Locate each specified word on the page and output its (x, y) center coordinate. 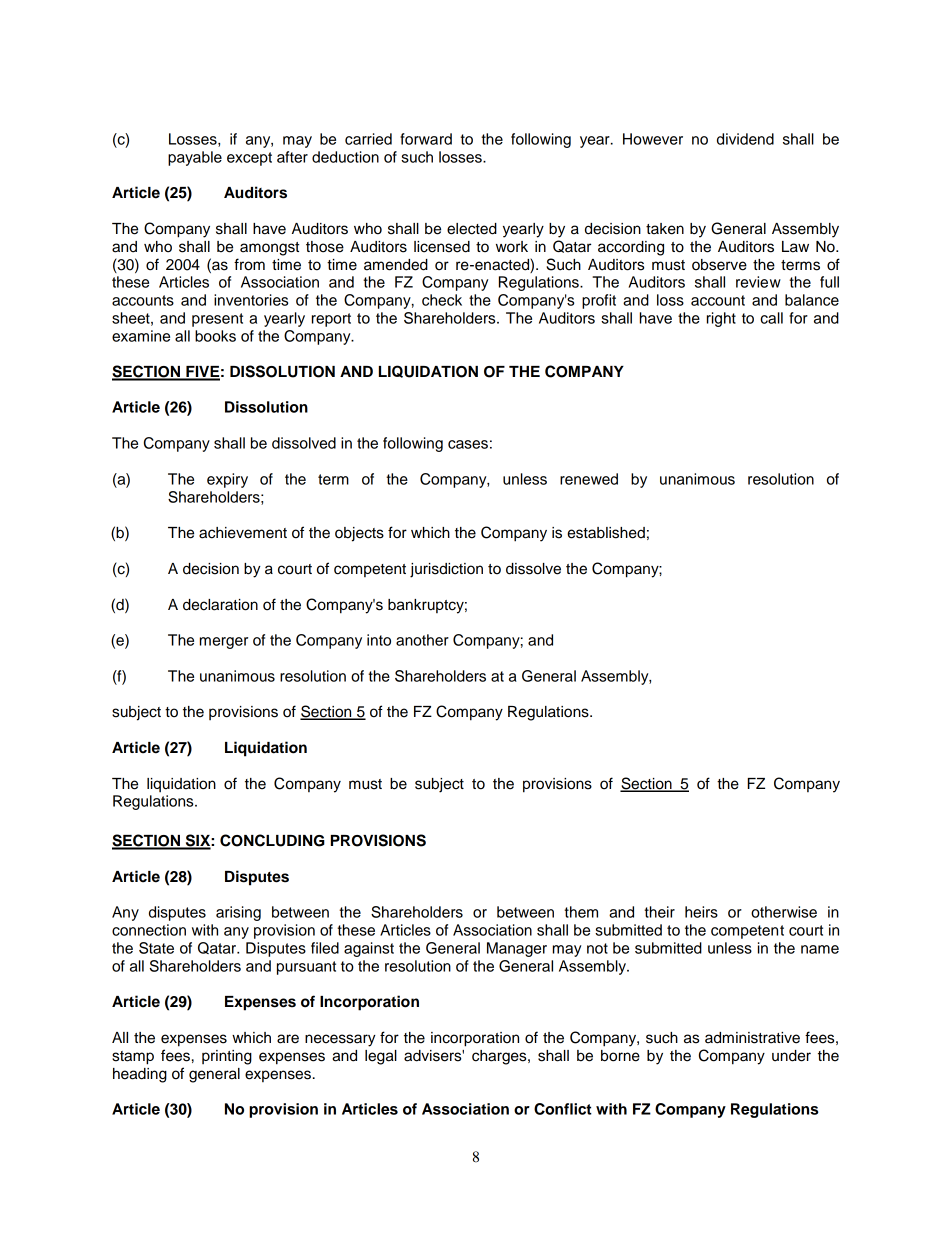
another (422, 640)
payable (195, 158)
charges (500, 1057)
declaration (220, 605)
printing (227, 1057)
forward (426, 139)
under (791, 1056)
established (606, 533)
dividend (745, 139)
